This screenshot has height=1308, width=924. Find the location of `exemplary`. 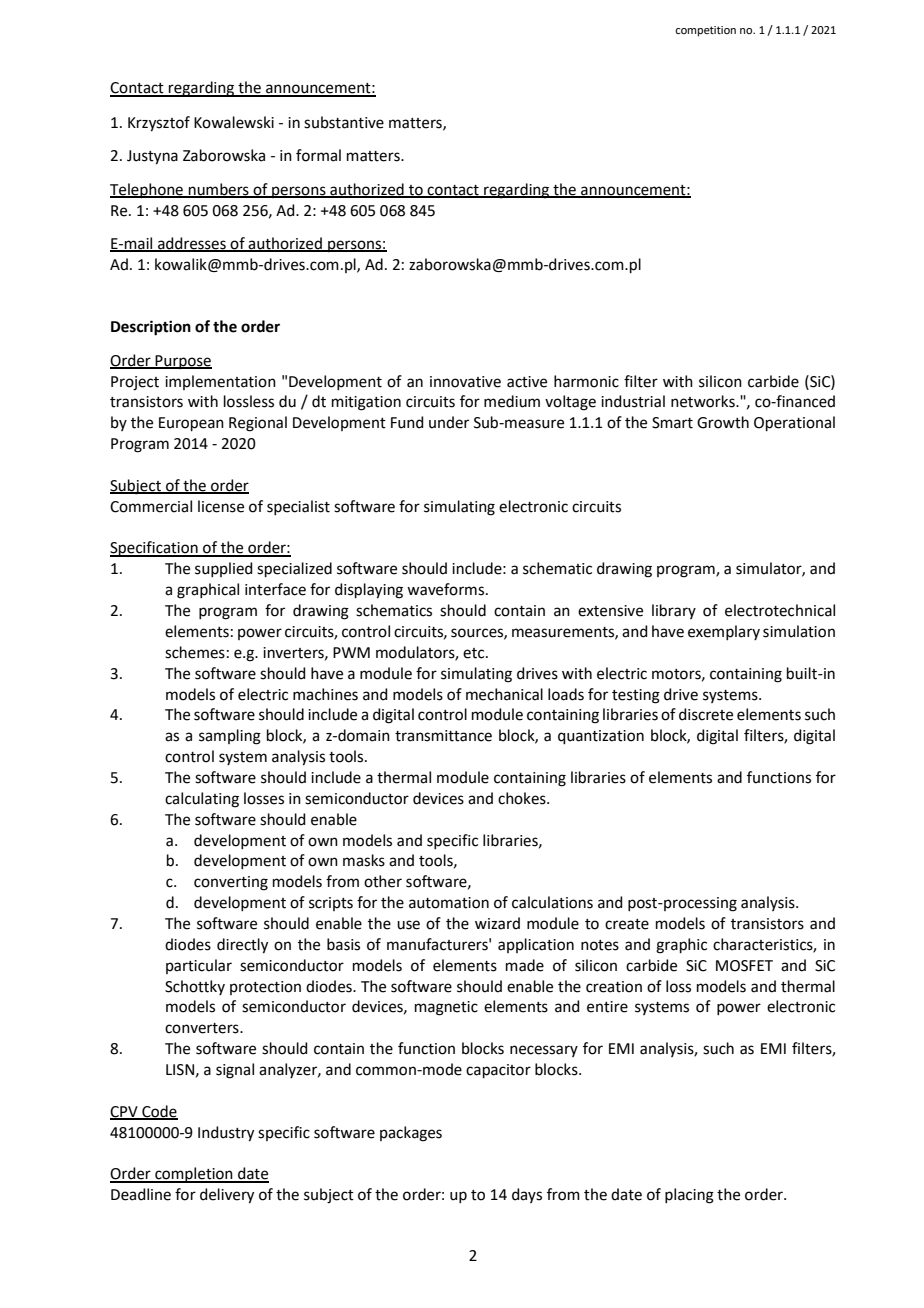

exemplary is located at coordinates (724, 632).
